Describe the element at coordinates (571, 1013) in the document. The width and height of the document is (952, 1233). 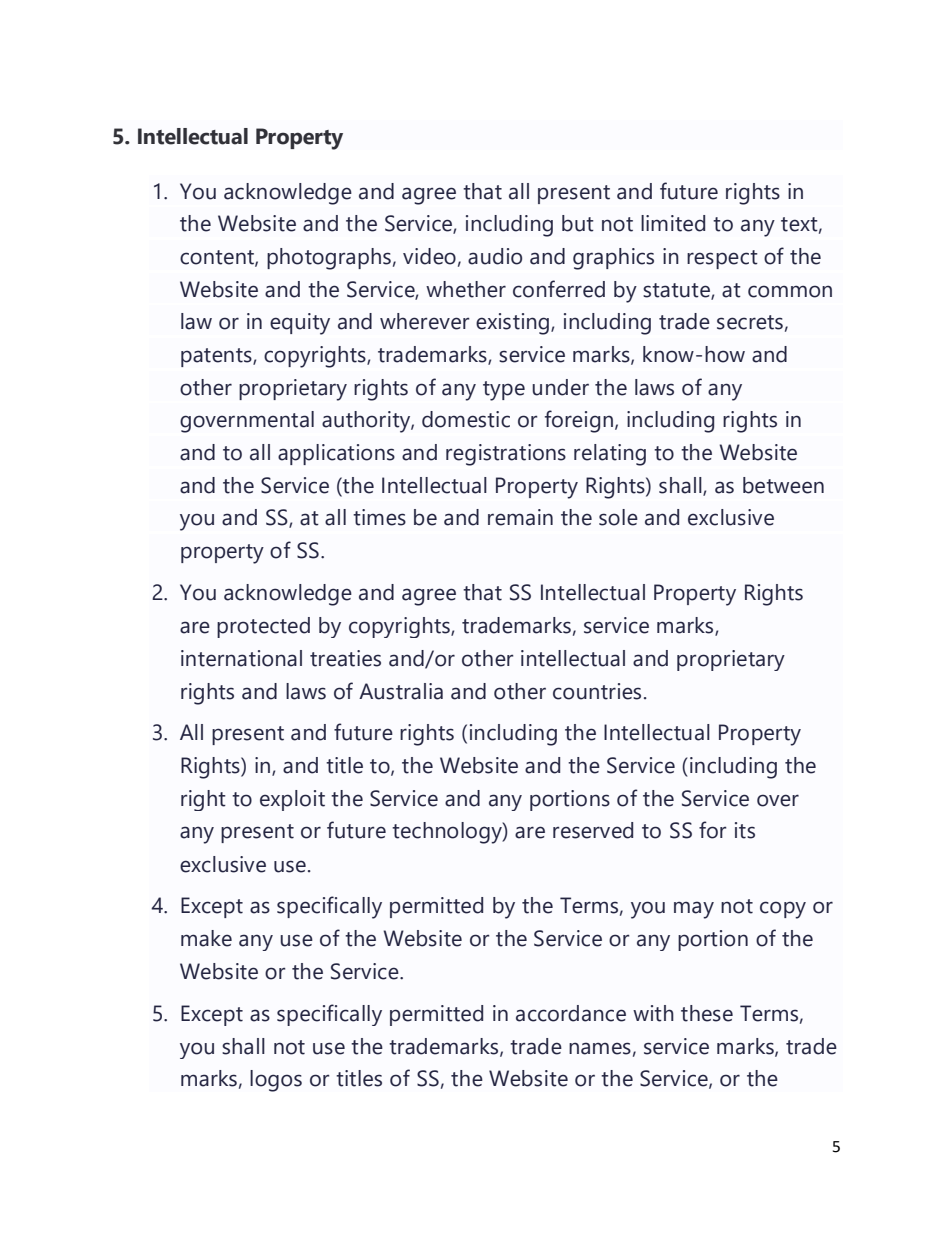
I see `accordance` at that location.
